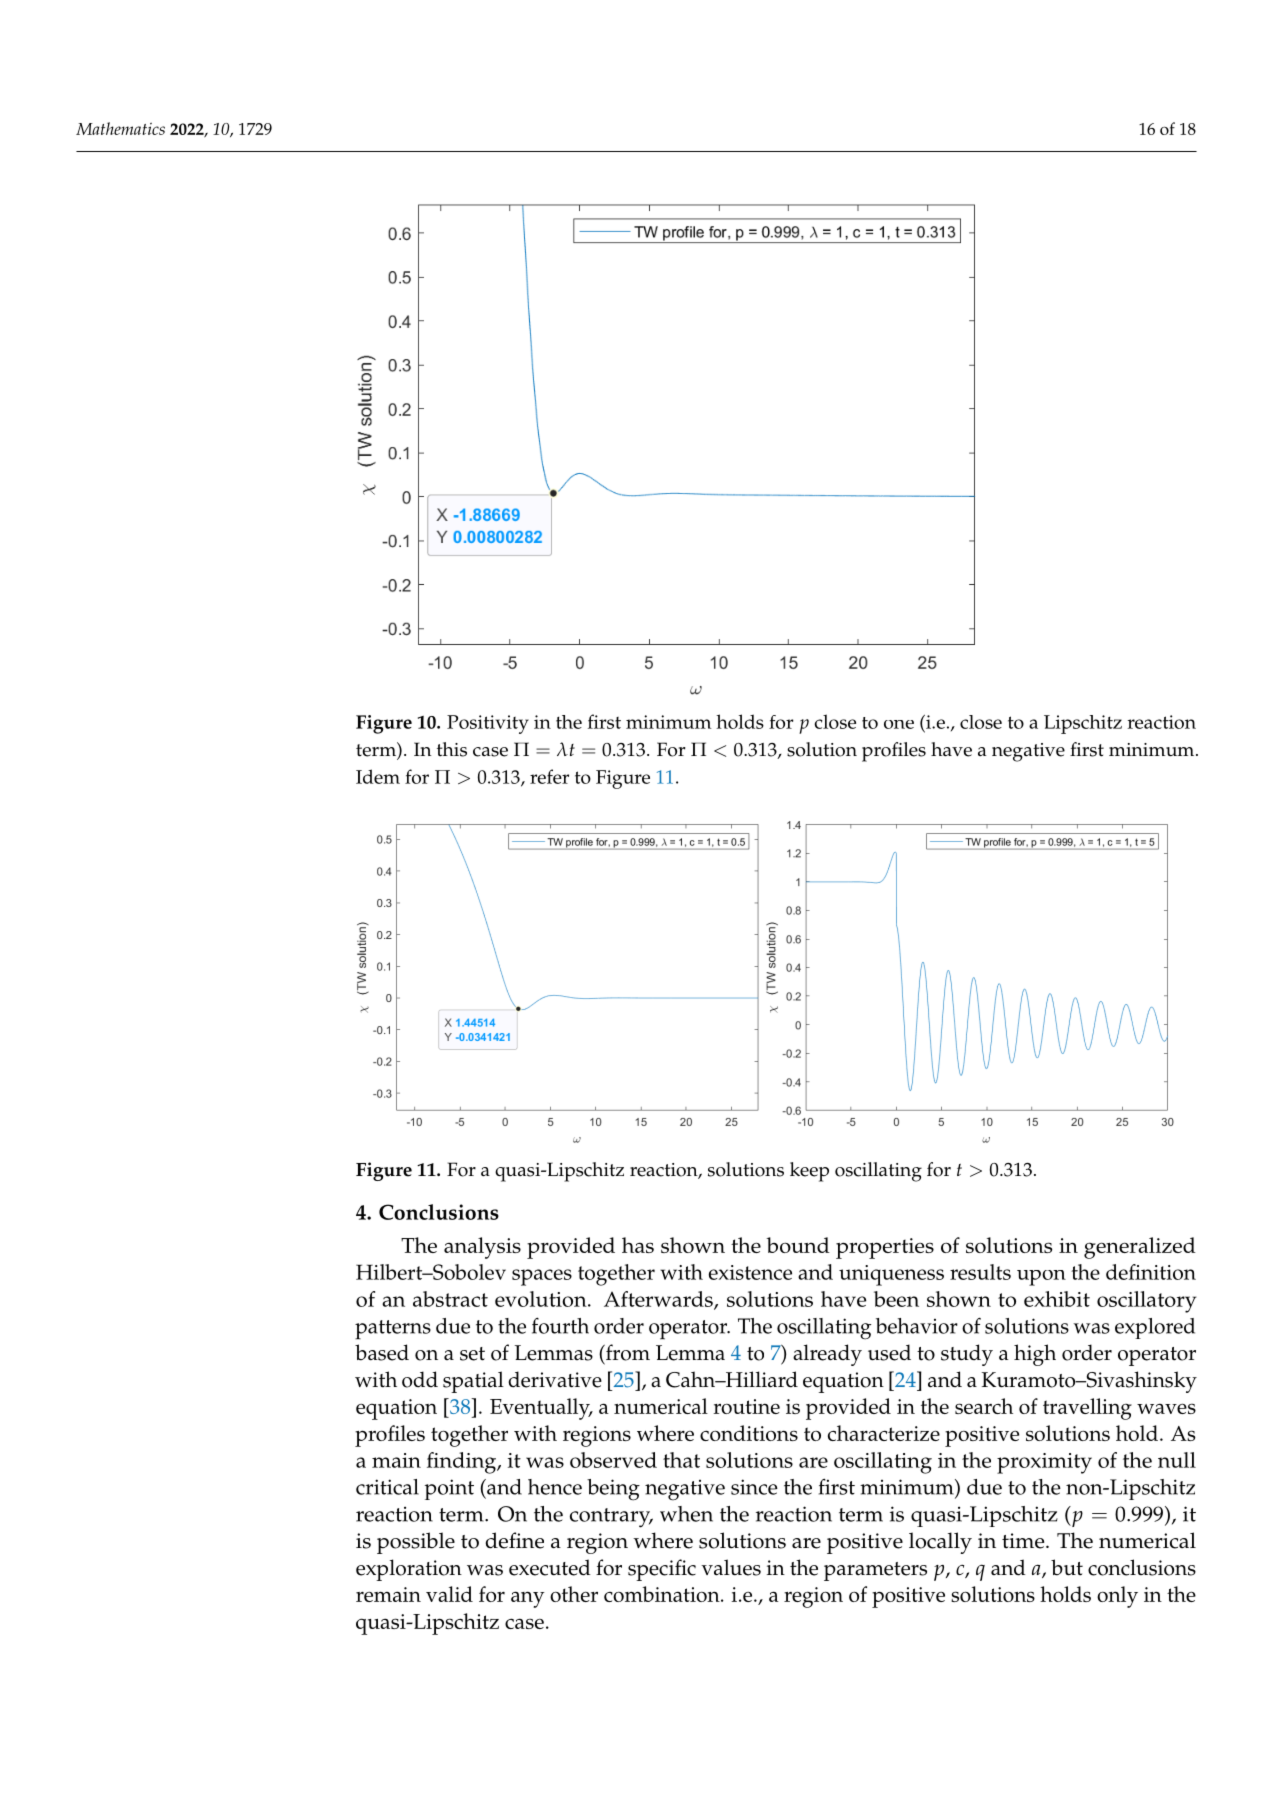 The image size is (1273, 1801). What do you see at coordinates (809, 1172) in the image?
I see `keep` at bounding box center [809, 1172].
